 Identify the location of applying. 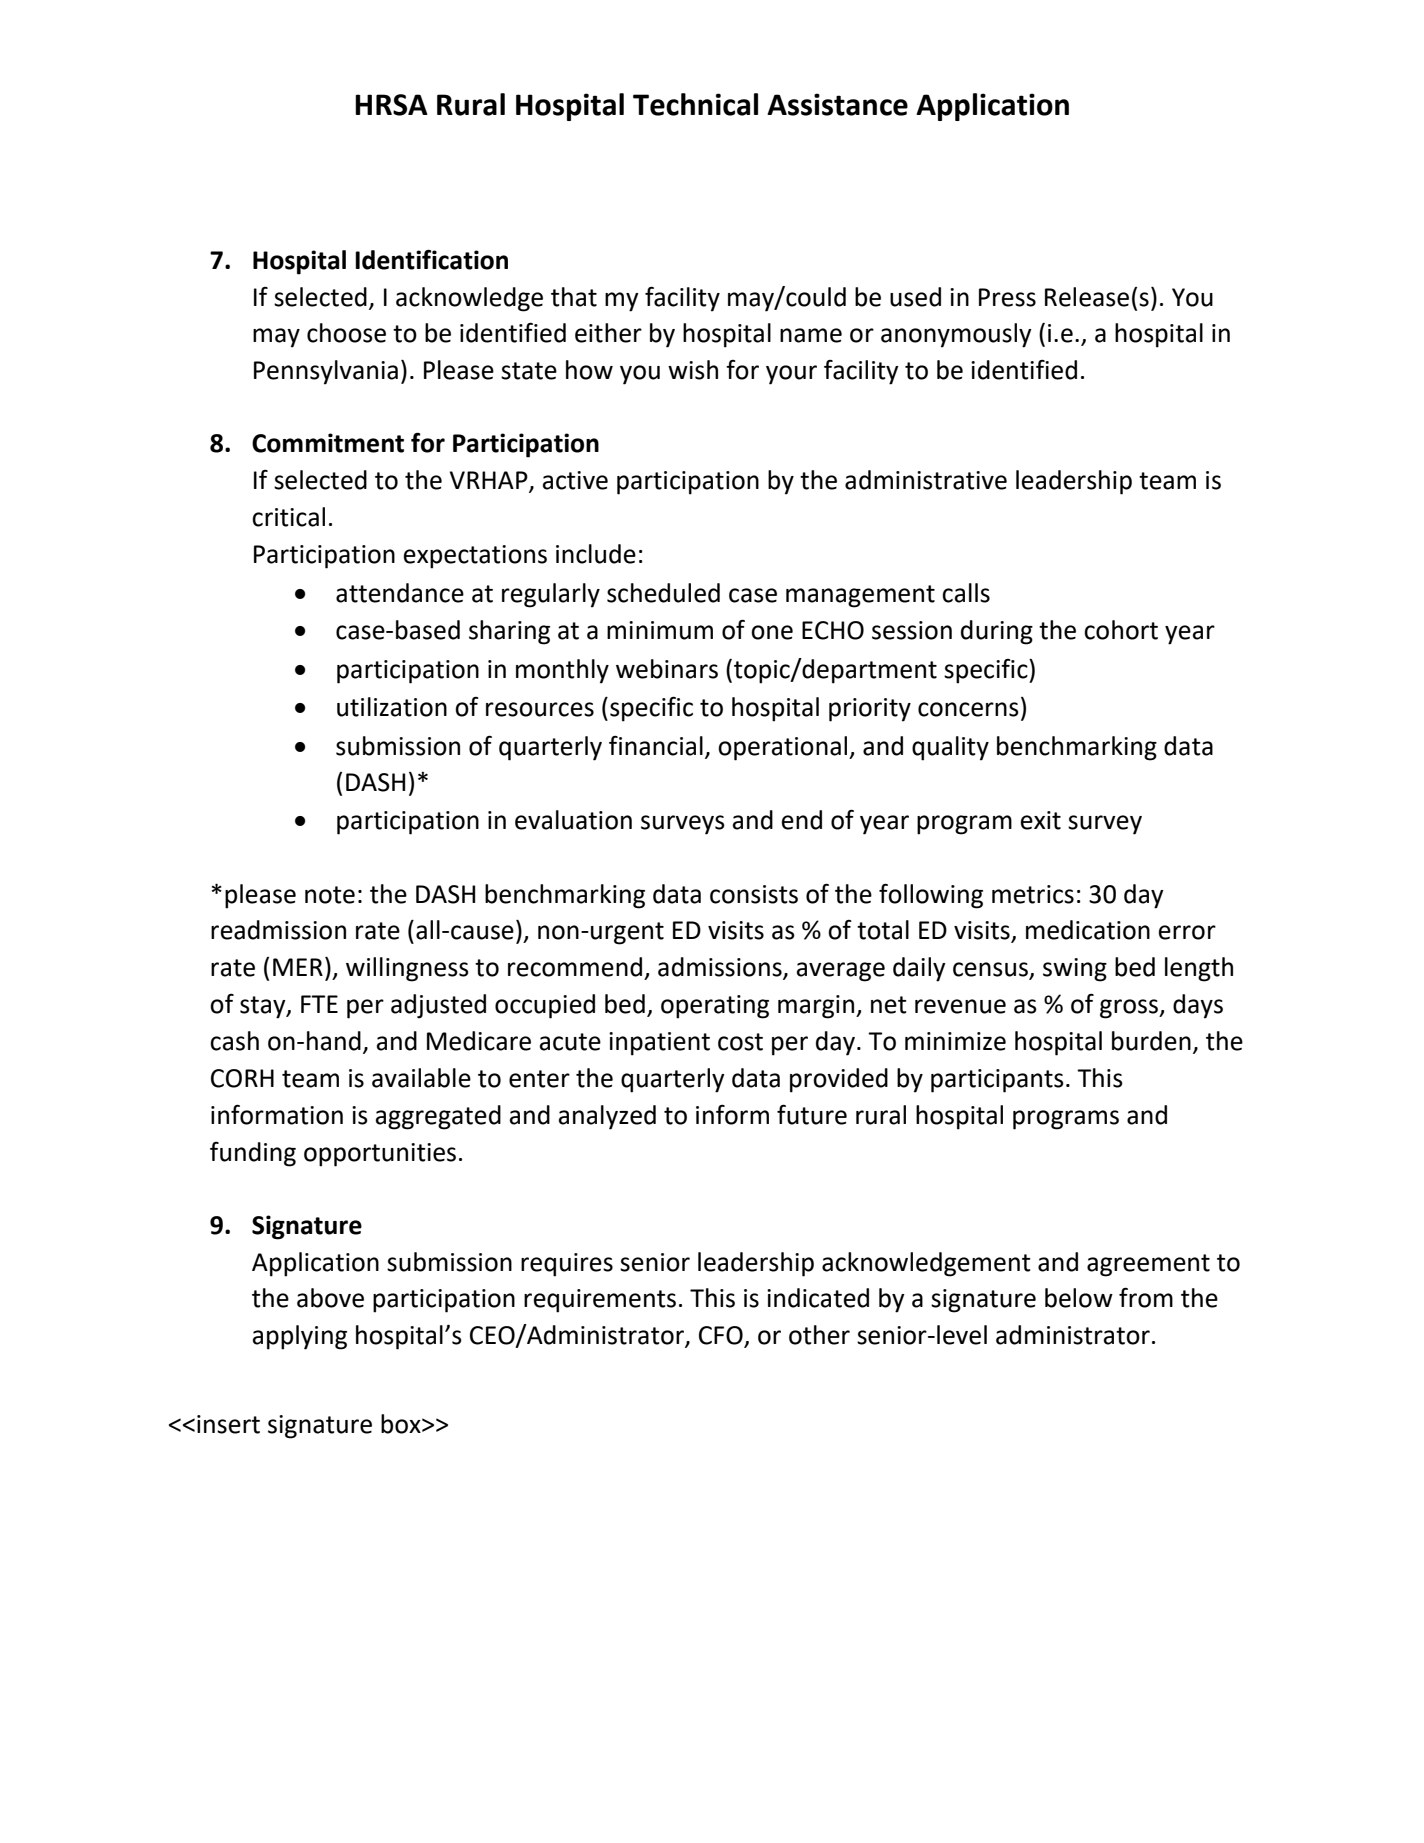
(300, 1337).
